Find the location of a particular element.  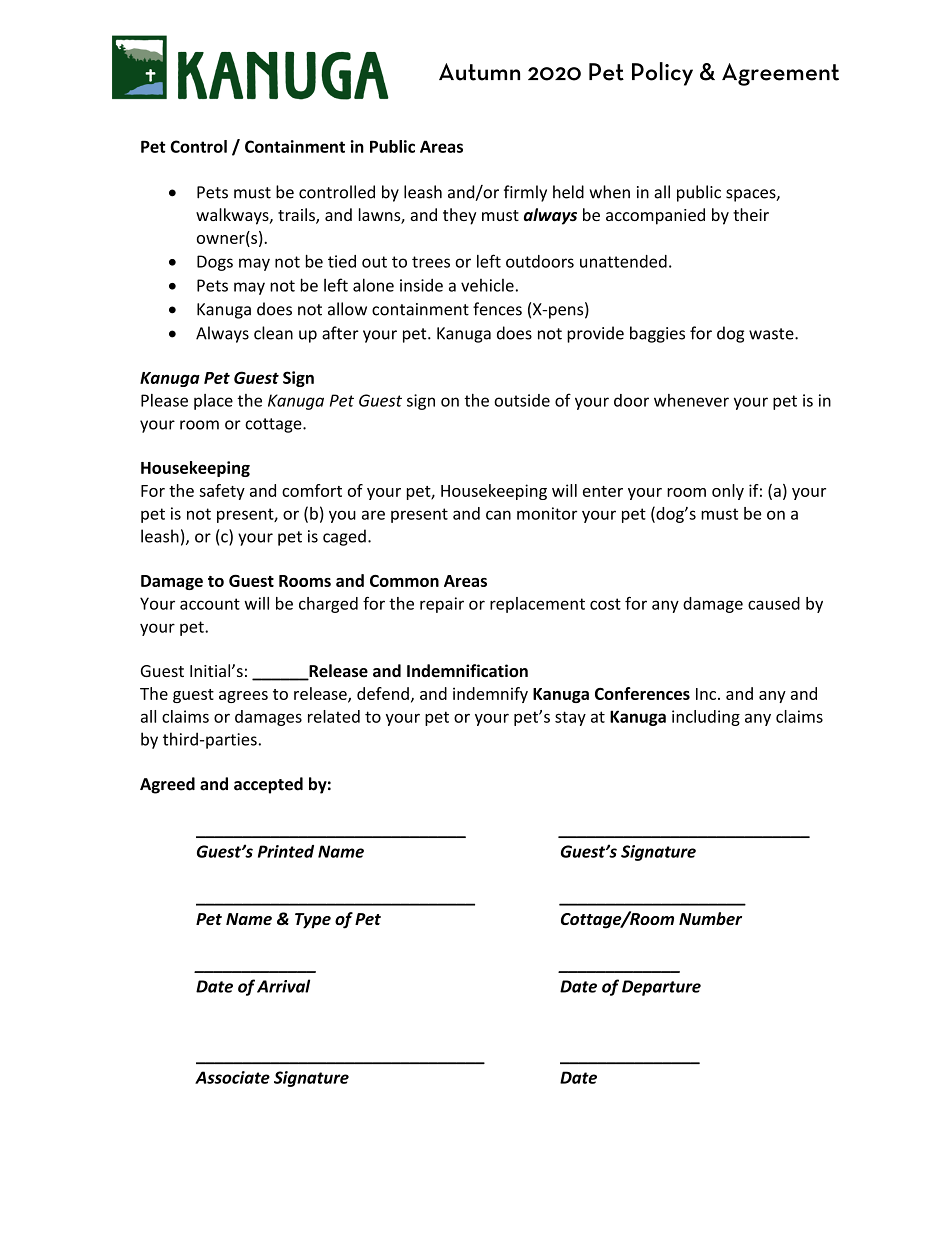

account is located at coordinates (210, 604).
